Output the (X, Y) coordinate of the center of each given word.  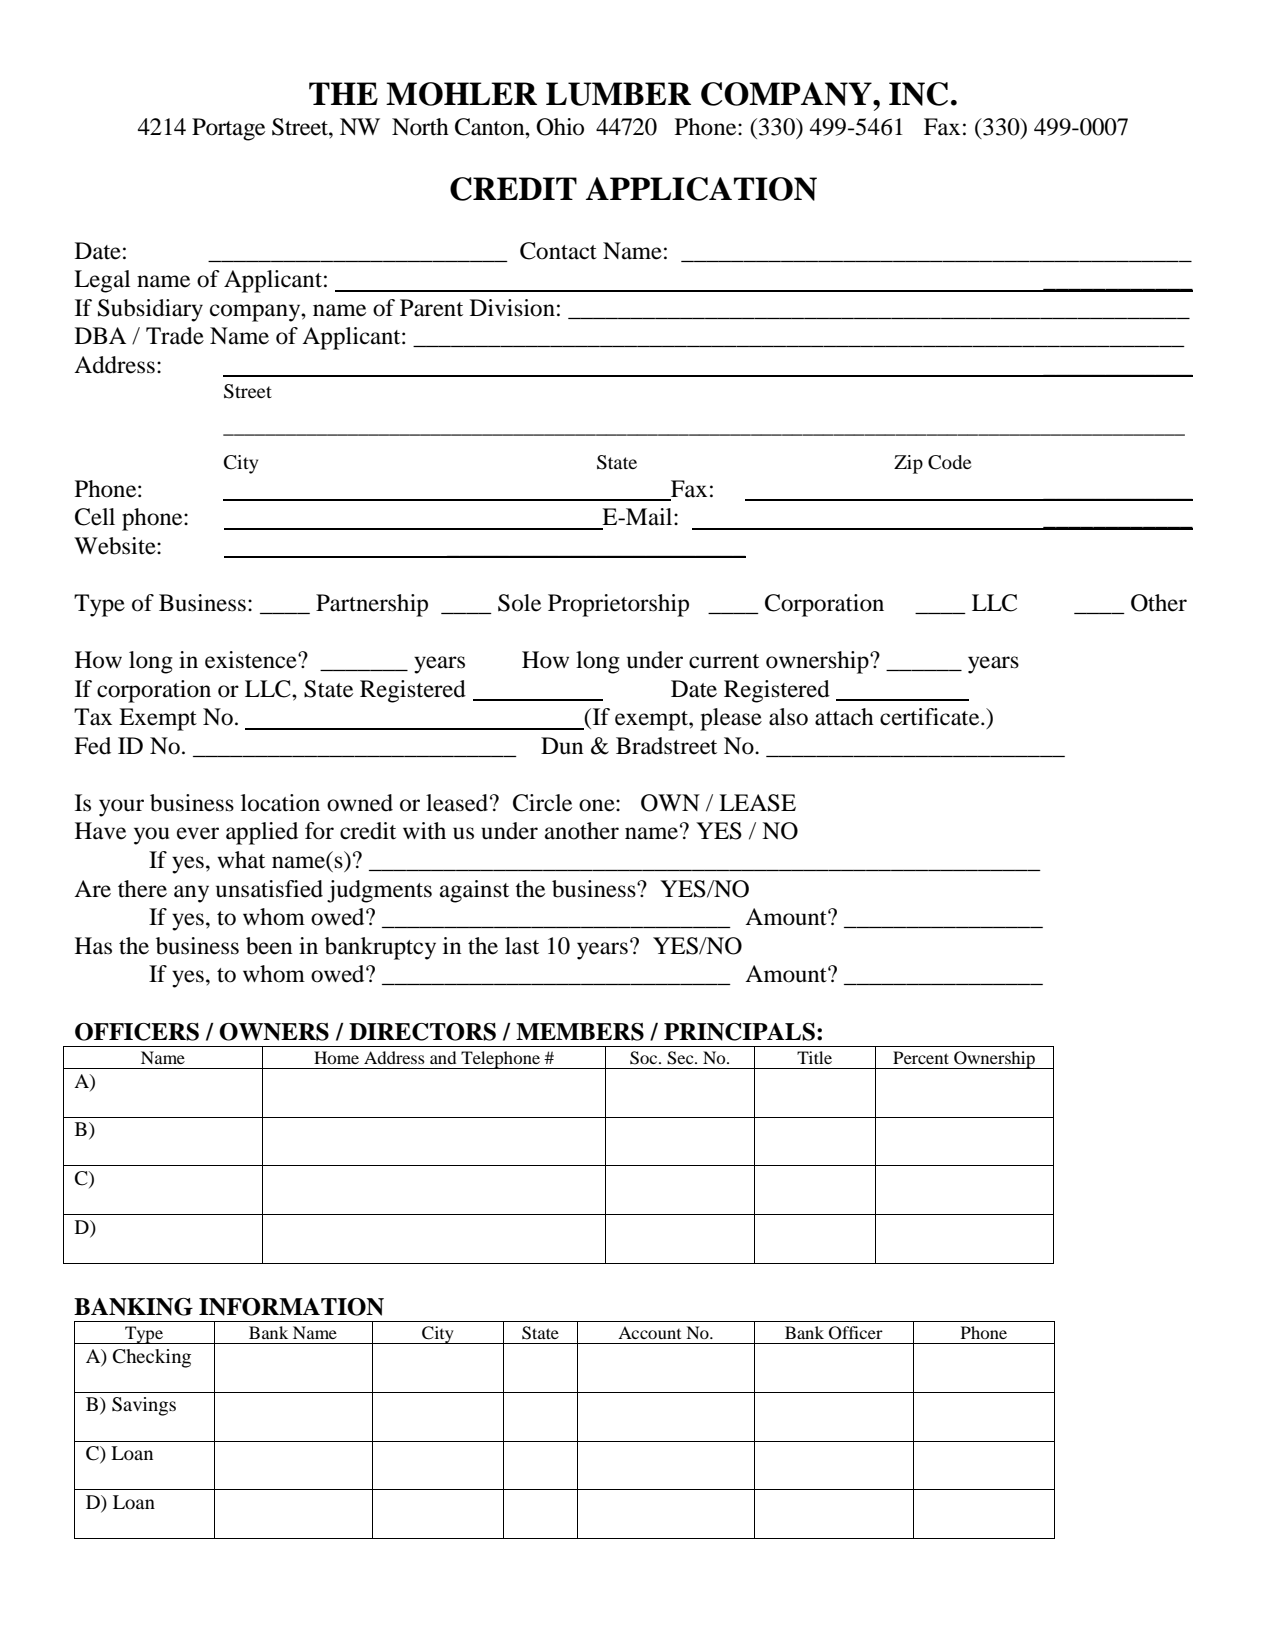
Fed (92, 746)
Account (649, 1332)
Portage (228, 129)
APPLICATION (701, 189)
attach (844, 717)
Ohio (560, 127)
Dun (562, 746)
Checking (152, 1358)
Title (814, 1057)
